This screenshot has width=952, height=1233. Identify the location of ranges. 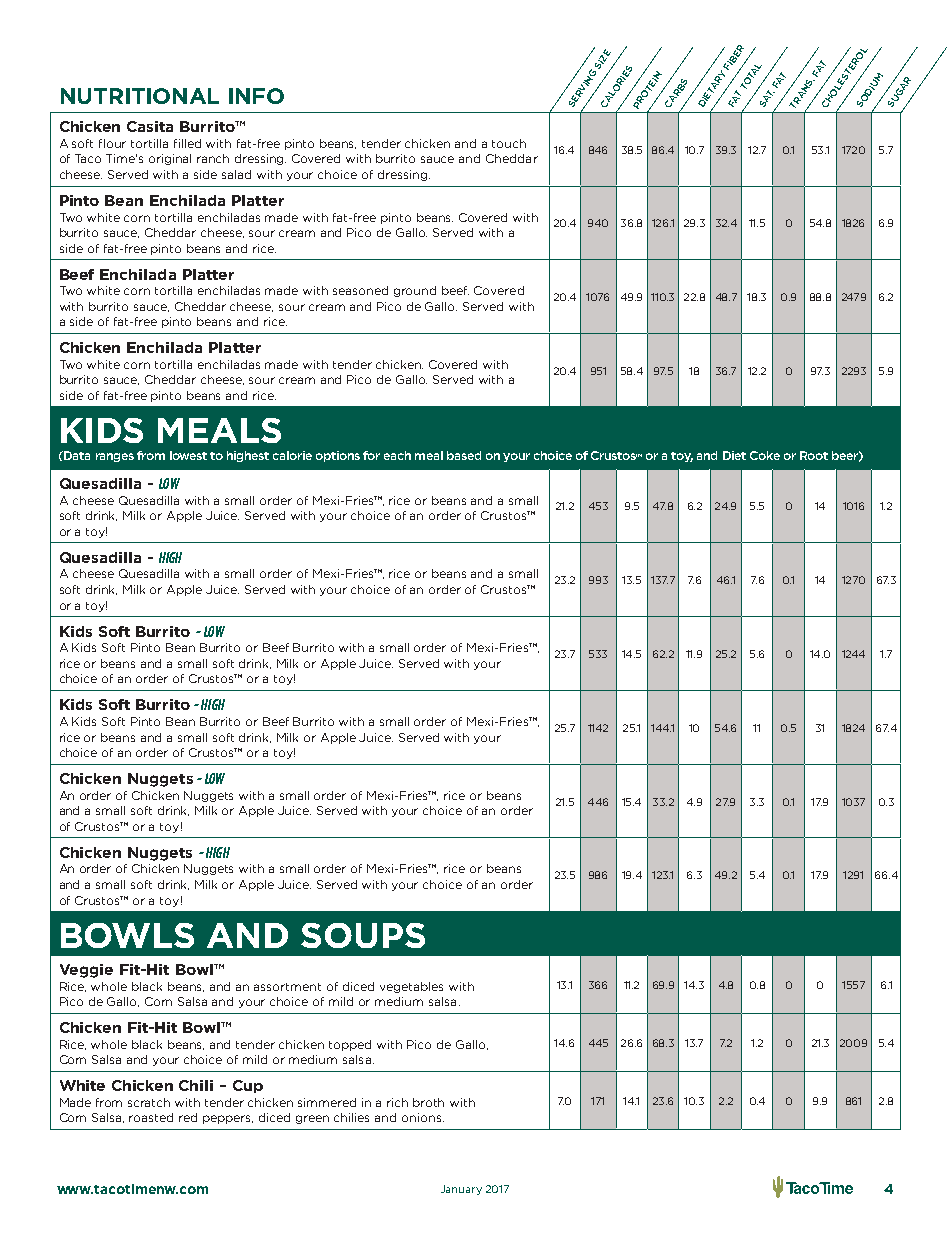
(115, 457).
